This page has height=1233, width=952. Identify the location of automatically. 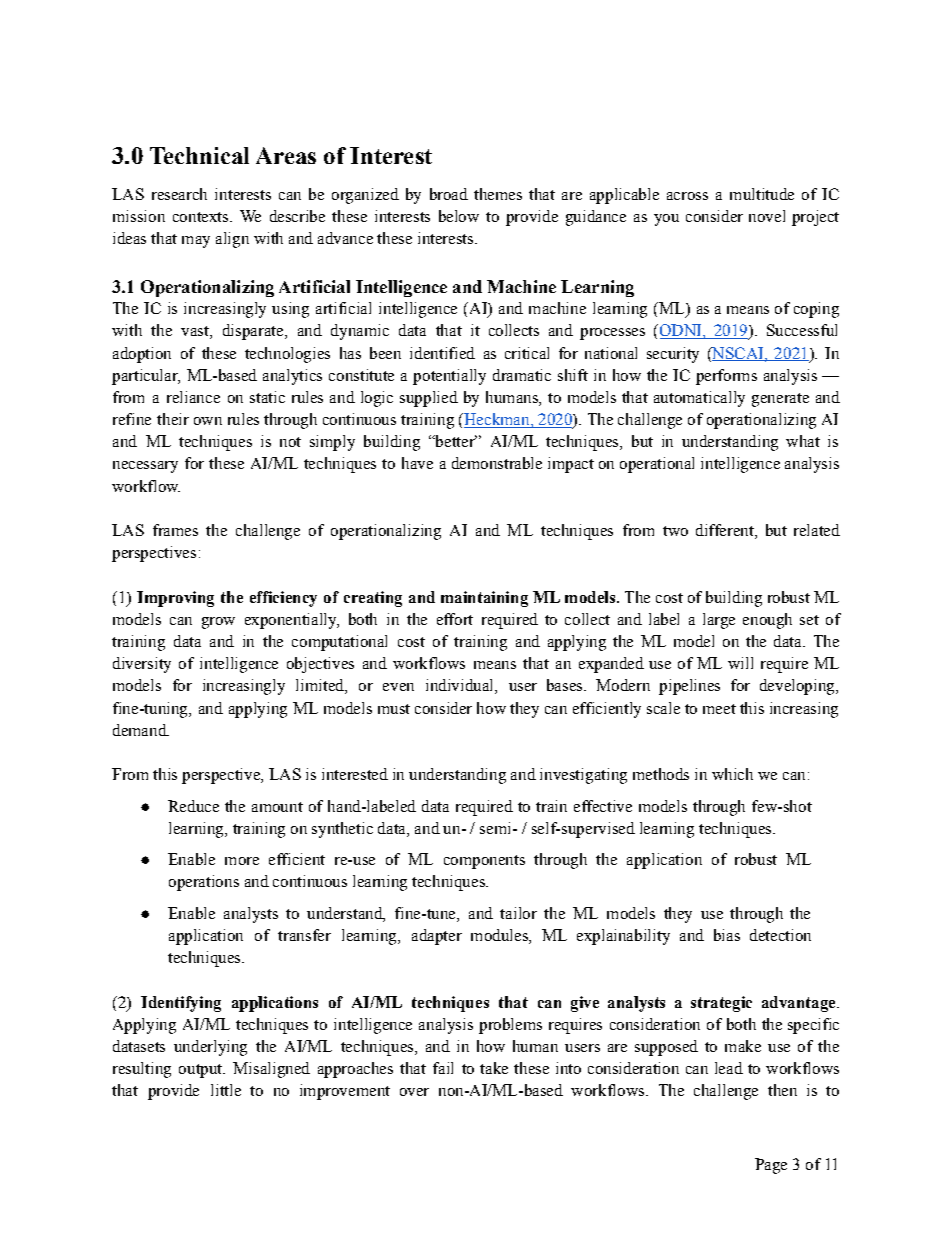
(699, 399).
